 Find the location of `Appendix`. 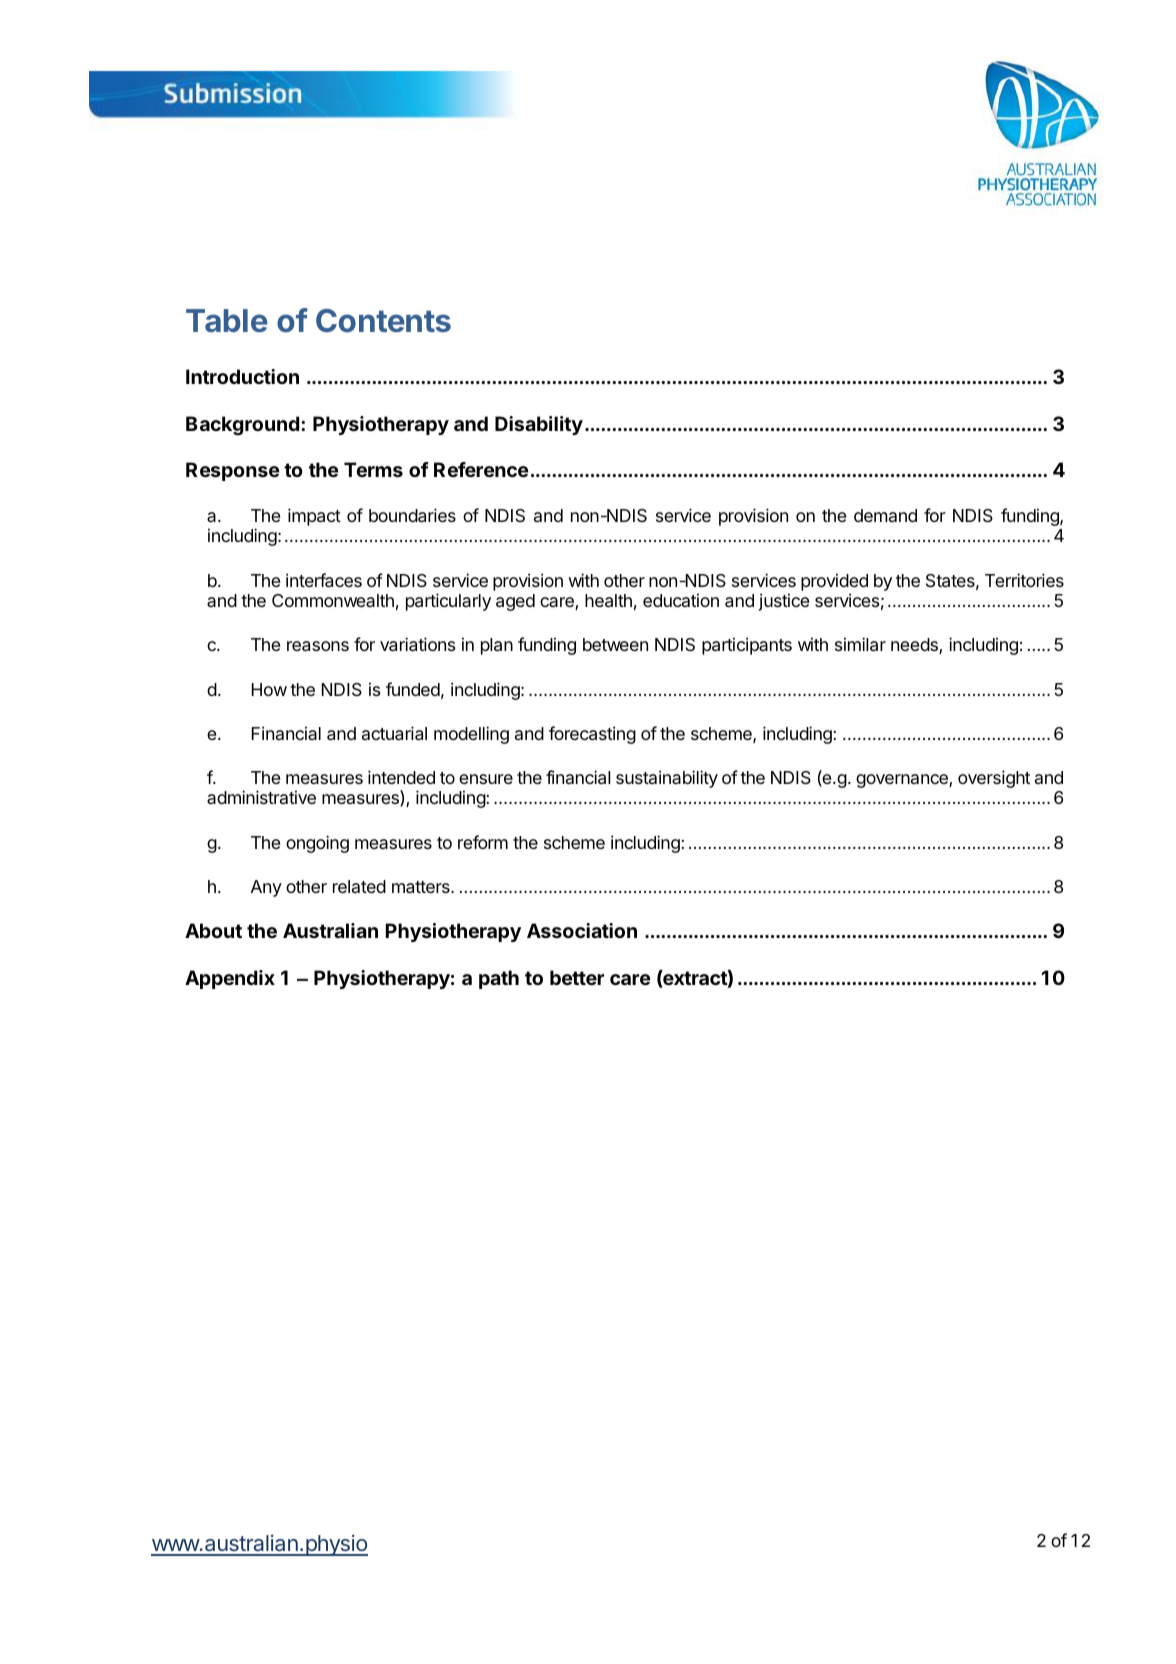

Appendix is located at coordinates (230, 979).
